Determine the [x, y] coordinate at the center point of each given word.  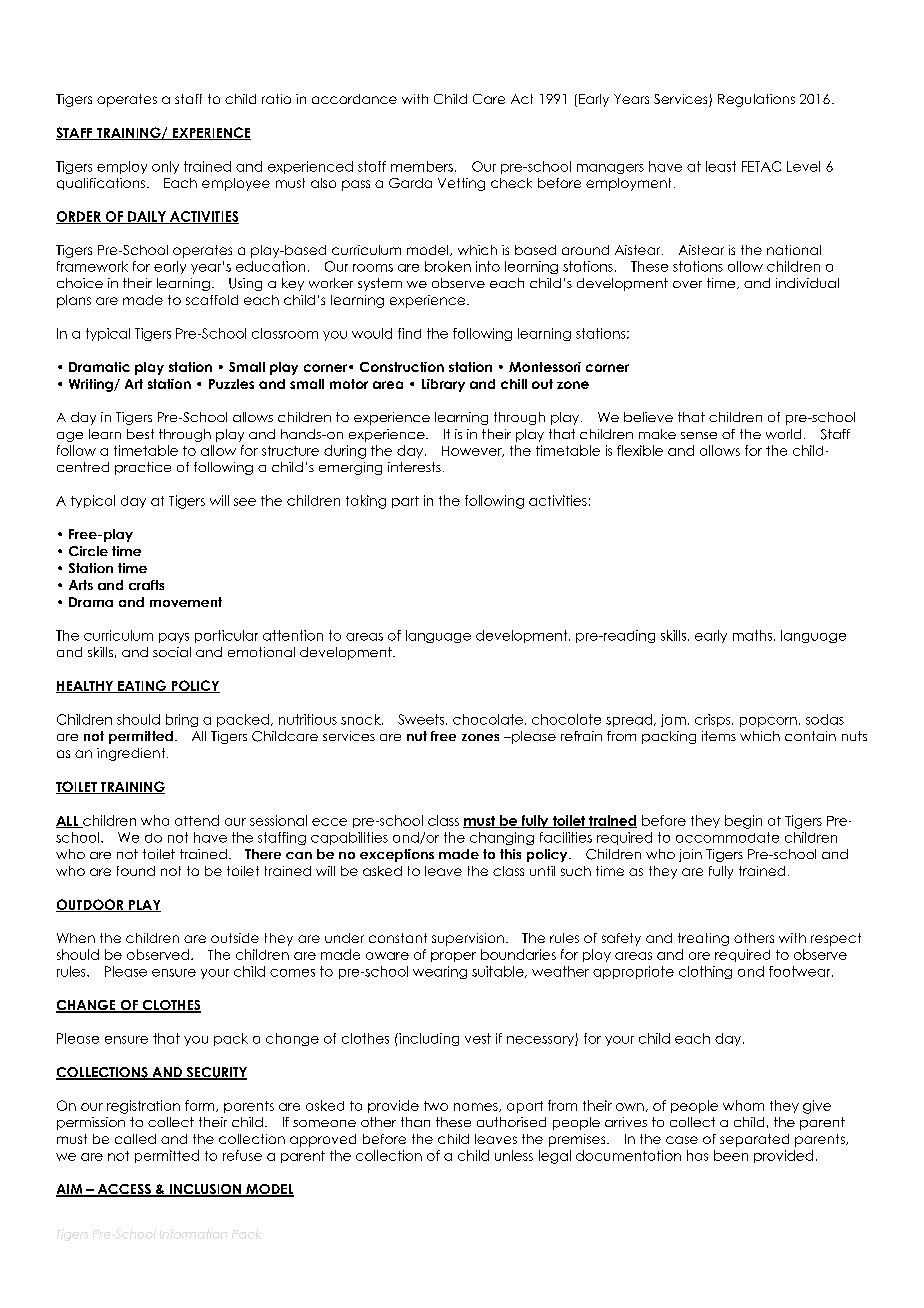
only [165, 167]
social [172, 652]
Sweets [422, 719]
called [135, 1139]
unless [514, 1155]
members [422, 166]
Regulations [756, 100]
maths [752, 635]
